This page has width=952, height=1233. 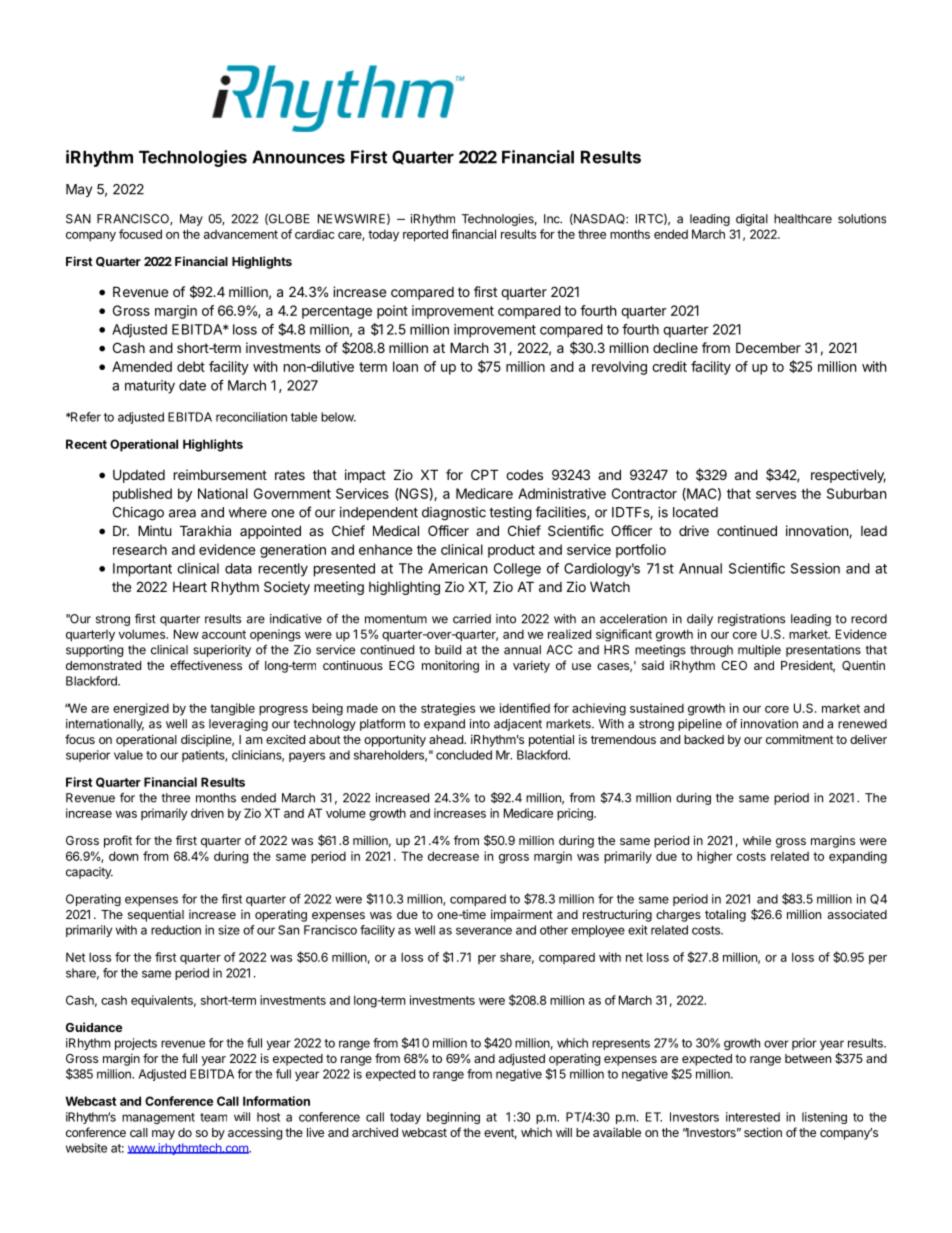 What do you see at coordinates (454, 514) in the page?
I see `diagnostic` at bounding box center [454, 514].
